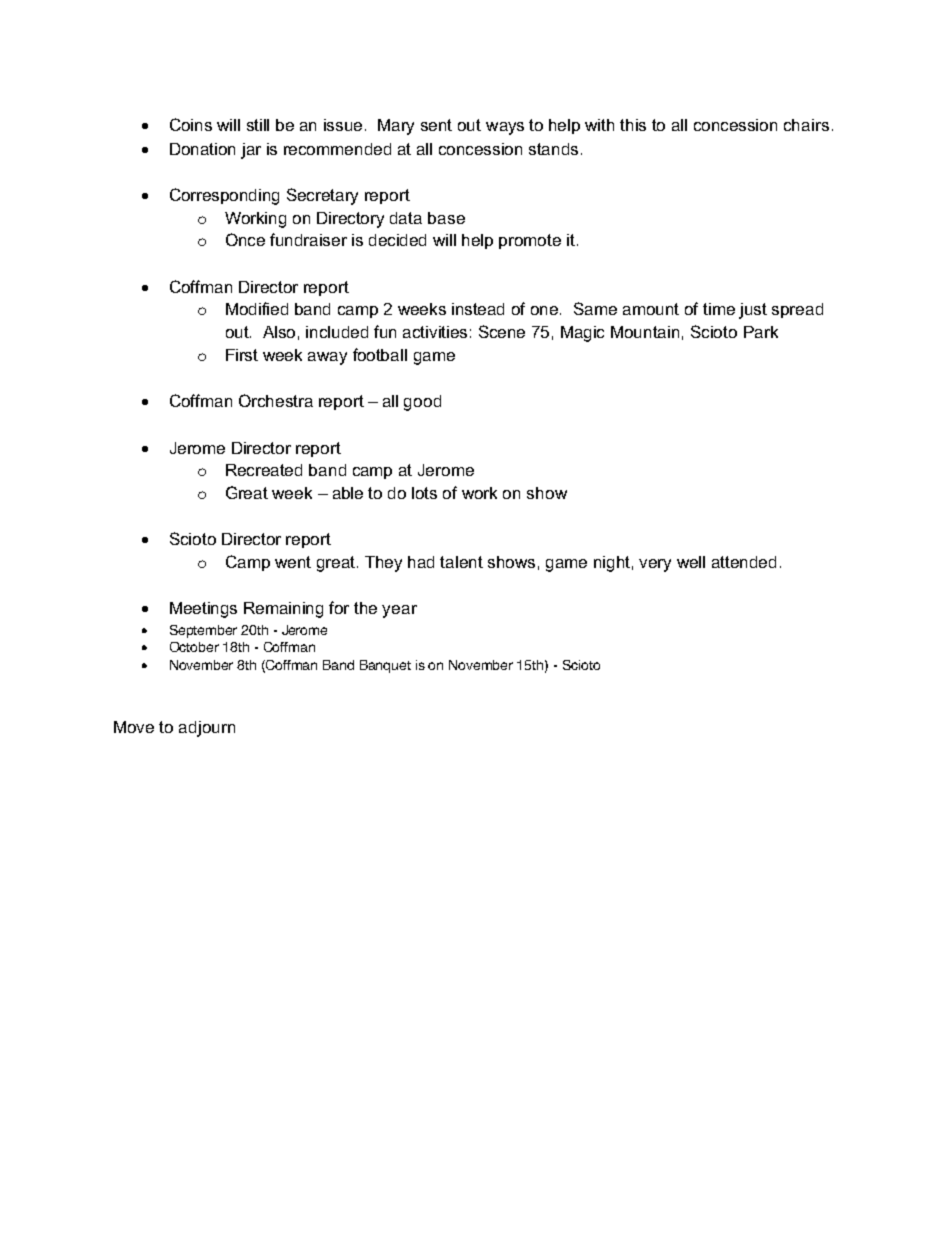 This screenshot has width=952, height=1233. I want to click on chairs, so click(806, 125).
